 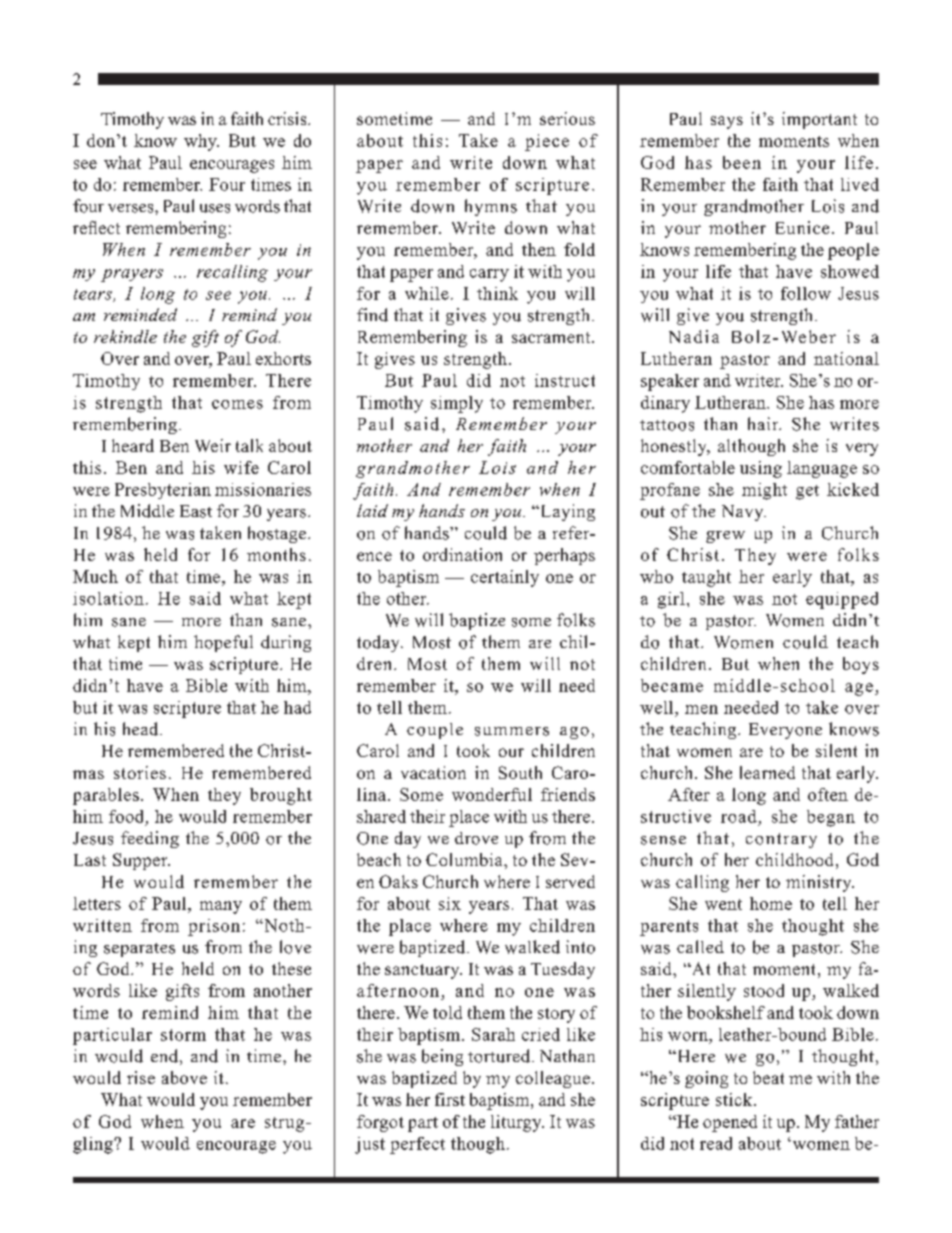 What do you see at coordinates (505, 578) in the document?
I see `certainly` at bounding box center [505, 578].
